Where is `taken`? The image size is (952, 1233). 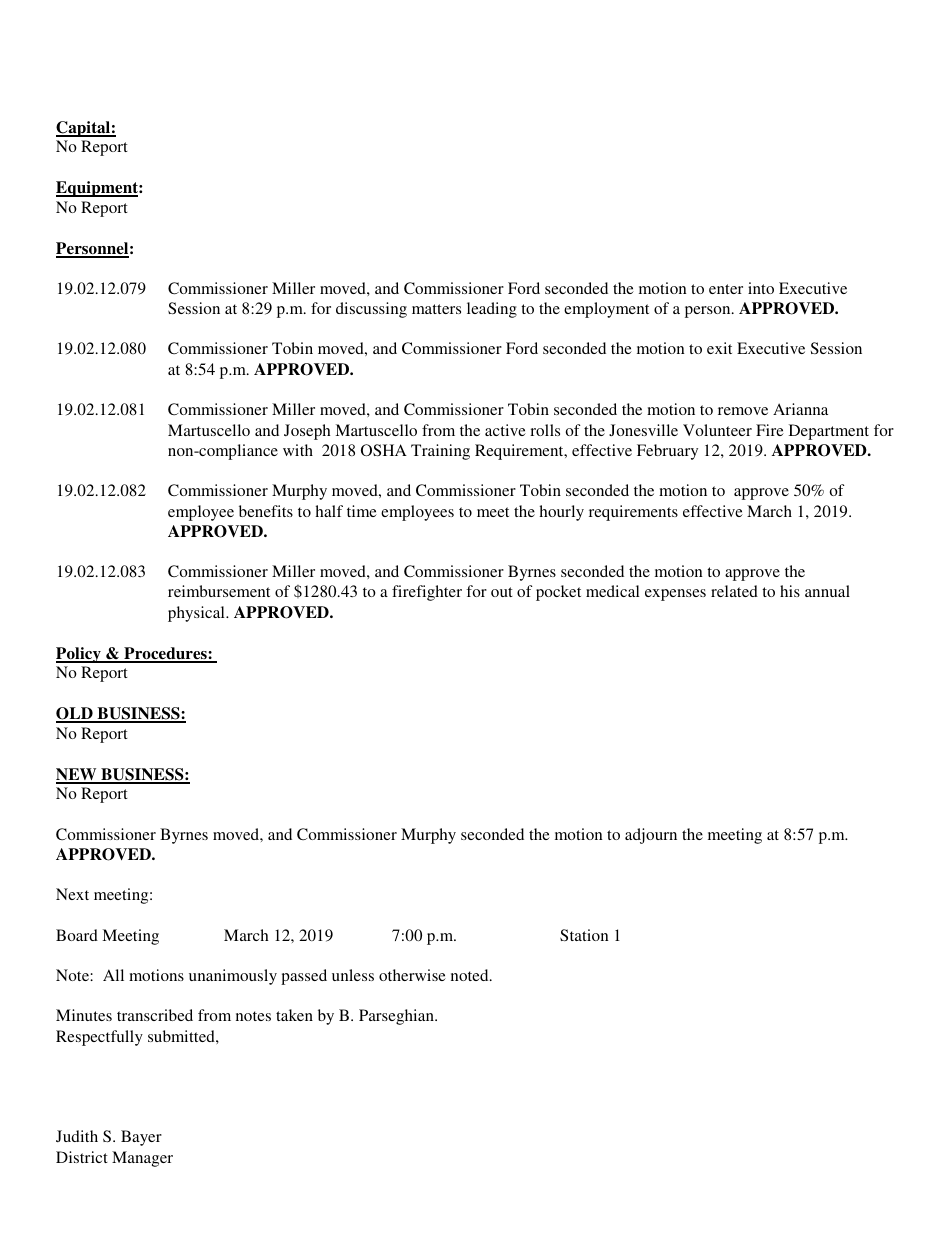
taken is located at coordinates (294, 1015).
